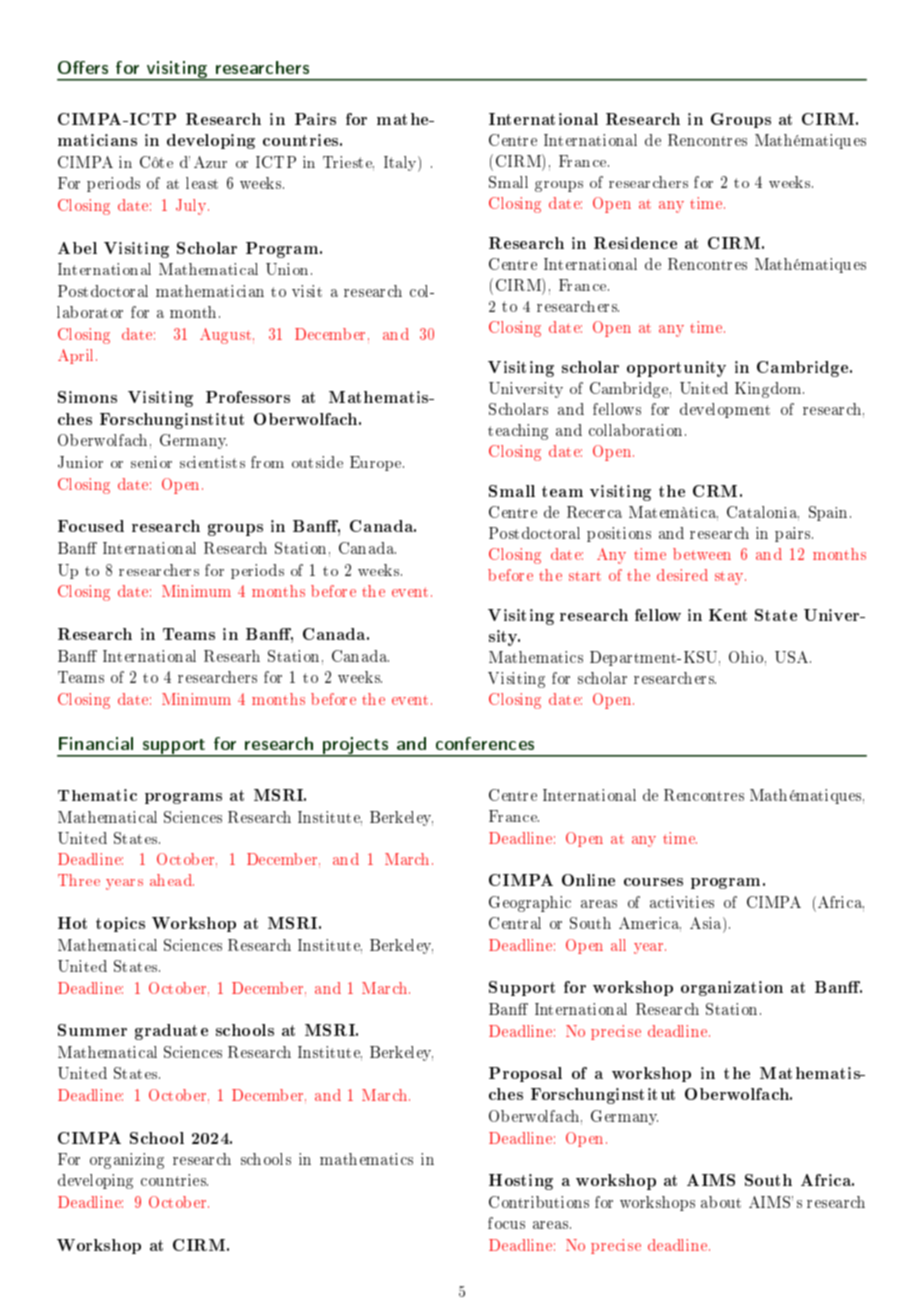  Describe the element at coordinates (585, 576) in the screenshot. I see `start` at that location.
